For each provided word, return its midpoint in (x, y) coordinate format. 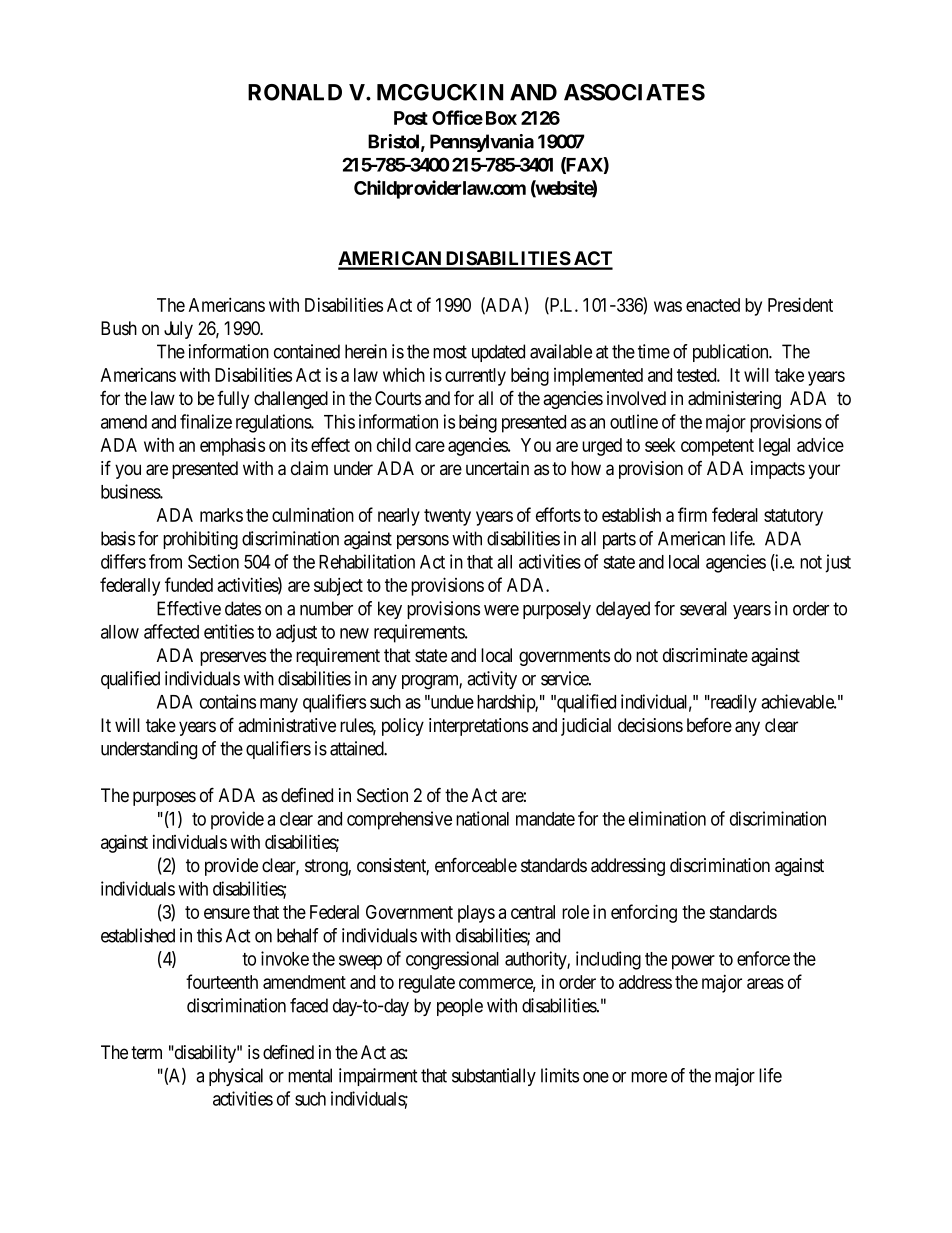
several (703, 608)
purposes (164, 798)
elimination (667, 818)
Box (501, 118)
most (450, 352)
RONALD (295, 92)
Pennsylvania (482, 143)
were (501, 610)
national (482, 818)
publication (732, 353)
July (178, 330)
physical (236, 1077)
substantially (494, 1077)
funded (189, 584)
